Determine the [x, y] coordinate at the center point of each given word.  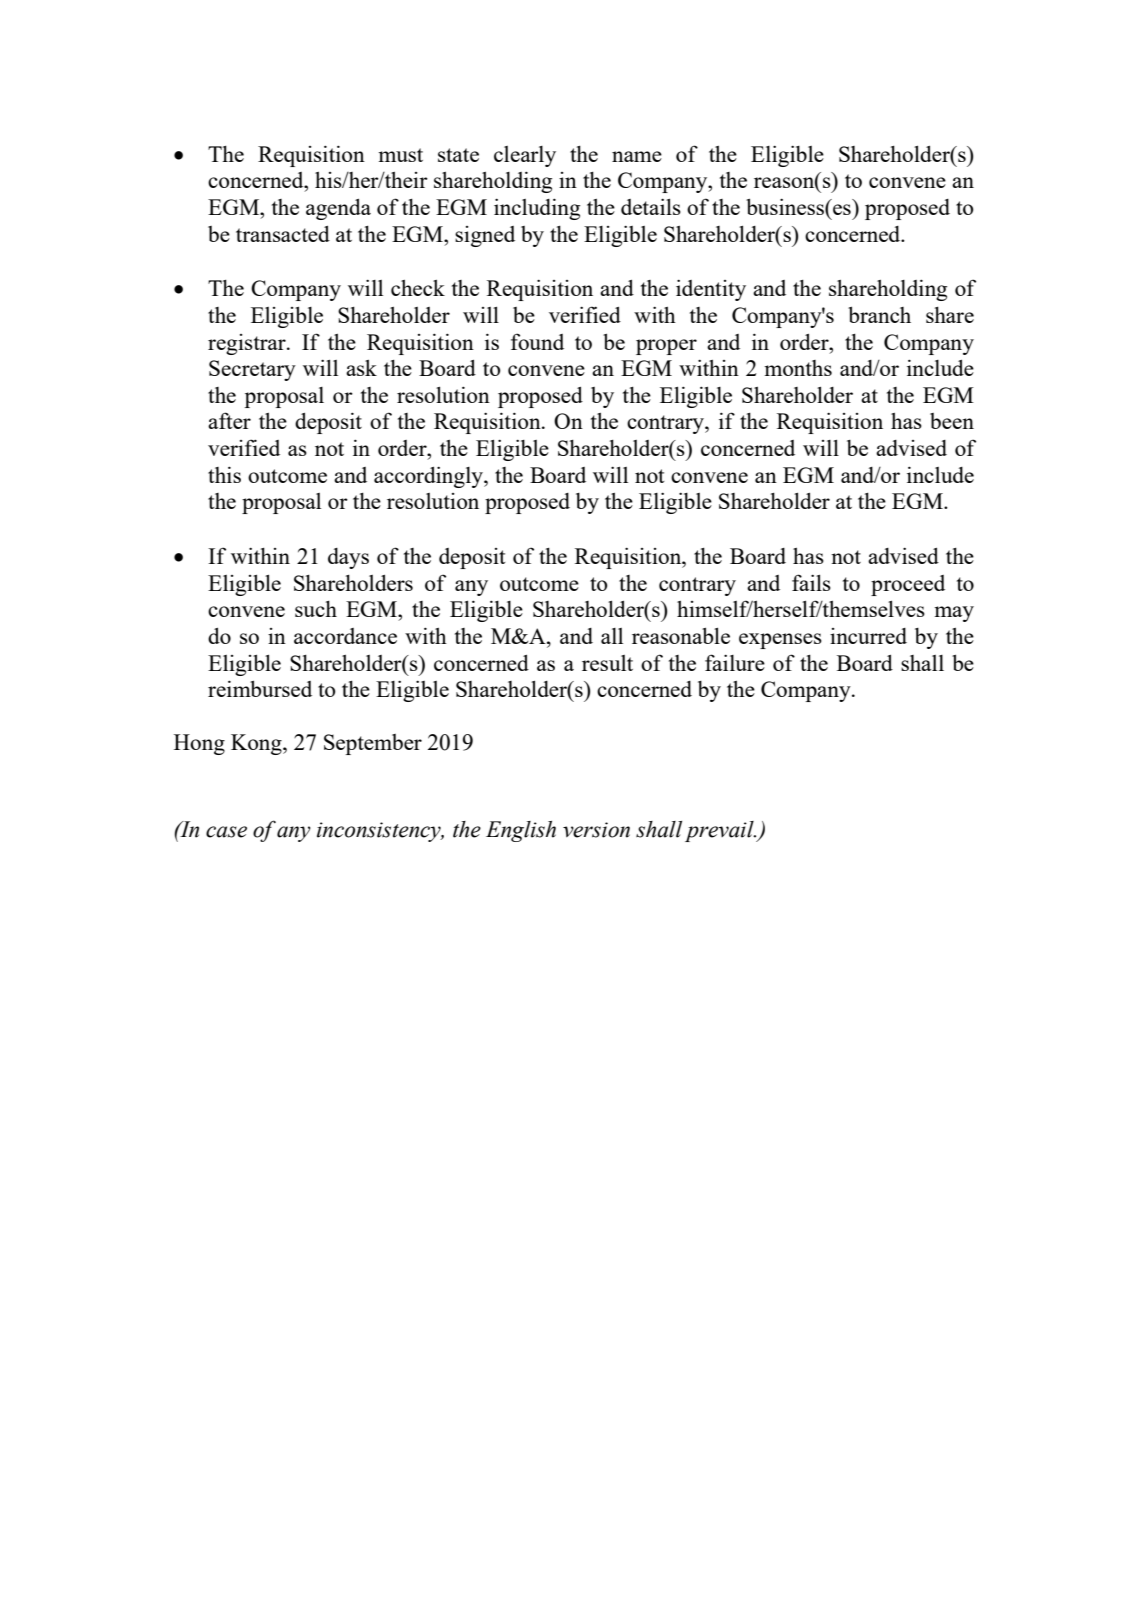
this [224, 474]
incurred [868, 636]
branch [879, 314]
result [607, 663]
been [952, 421]
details [651, 206]
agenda [338, 209]
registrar [248, 344]
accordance [345, 636]
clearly [525, 156]
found [537, 341]
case [226, 832]
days [348, 558]
